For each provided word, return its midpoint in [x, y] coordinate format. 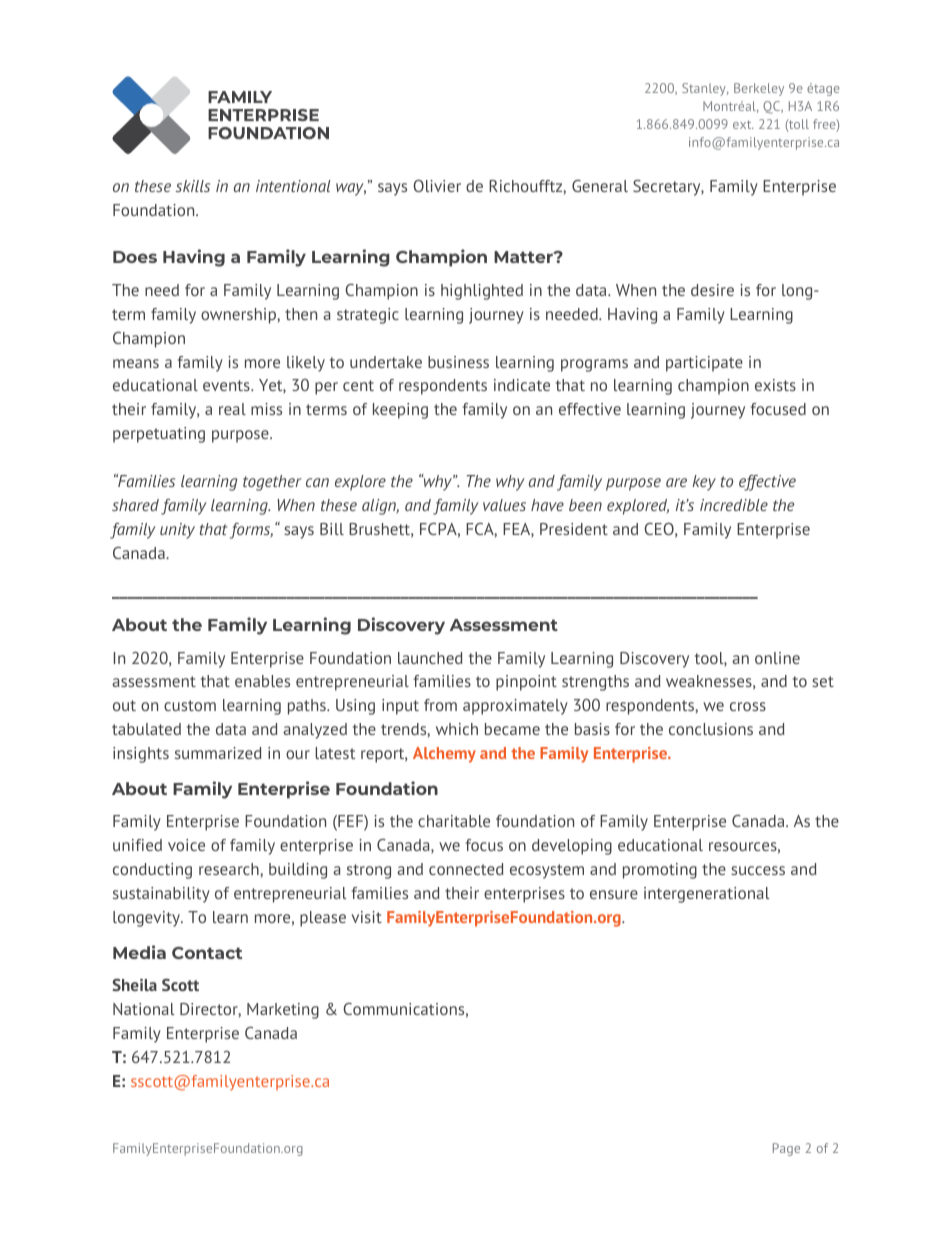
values [504, 505]
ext [743, 124]
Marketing [283, 1011]
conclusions [711, 729]
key [704, 483]
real [232, 409]
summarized [218, 753]
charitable [454, 821]
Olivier [437, 186]
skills [193, 186]
